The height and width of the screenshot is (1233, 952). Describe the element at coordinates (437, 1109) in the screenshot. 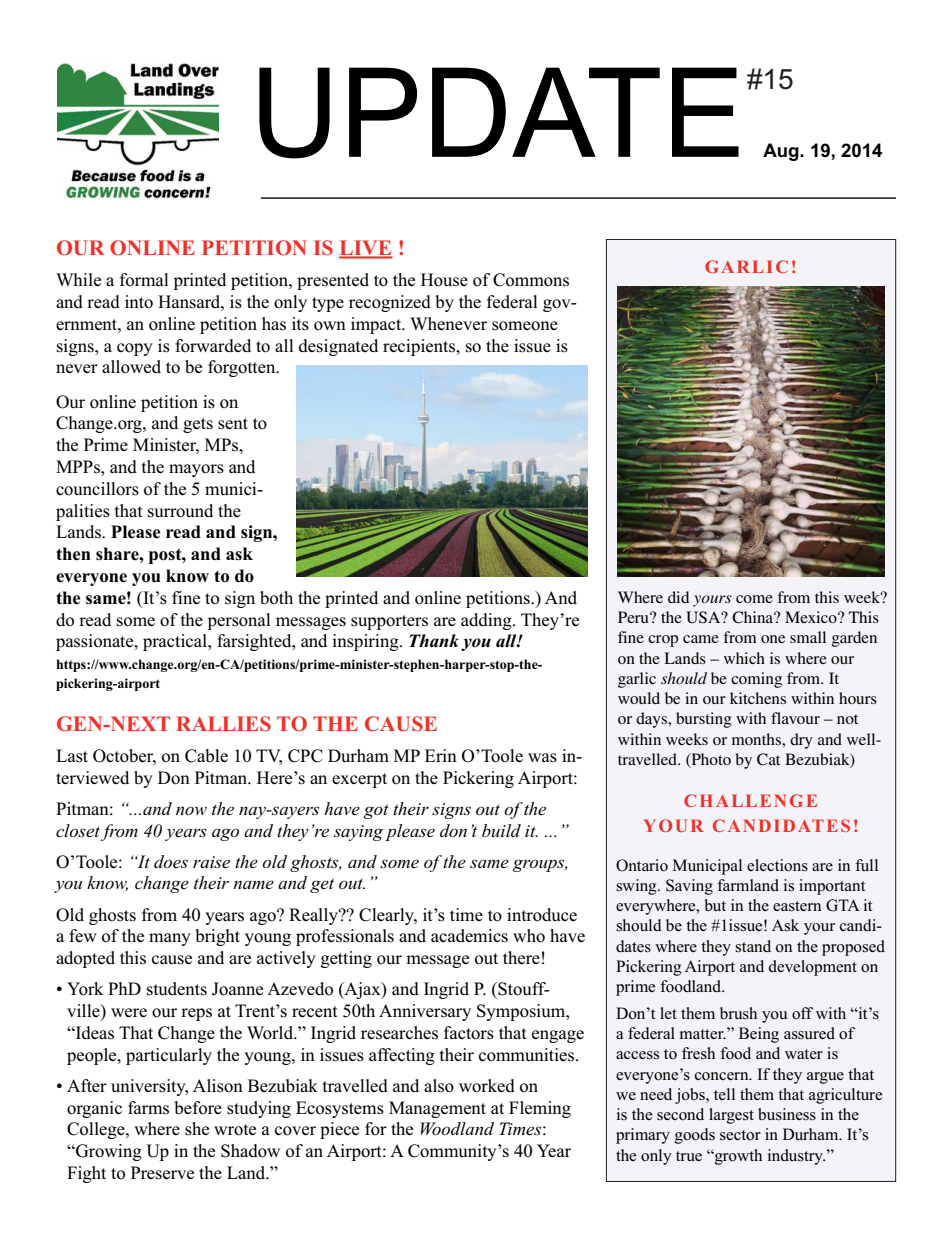

I see `Management` at that location.
